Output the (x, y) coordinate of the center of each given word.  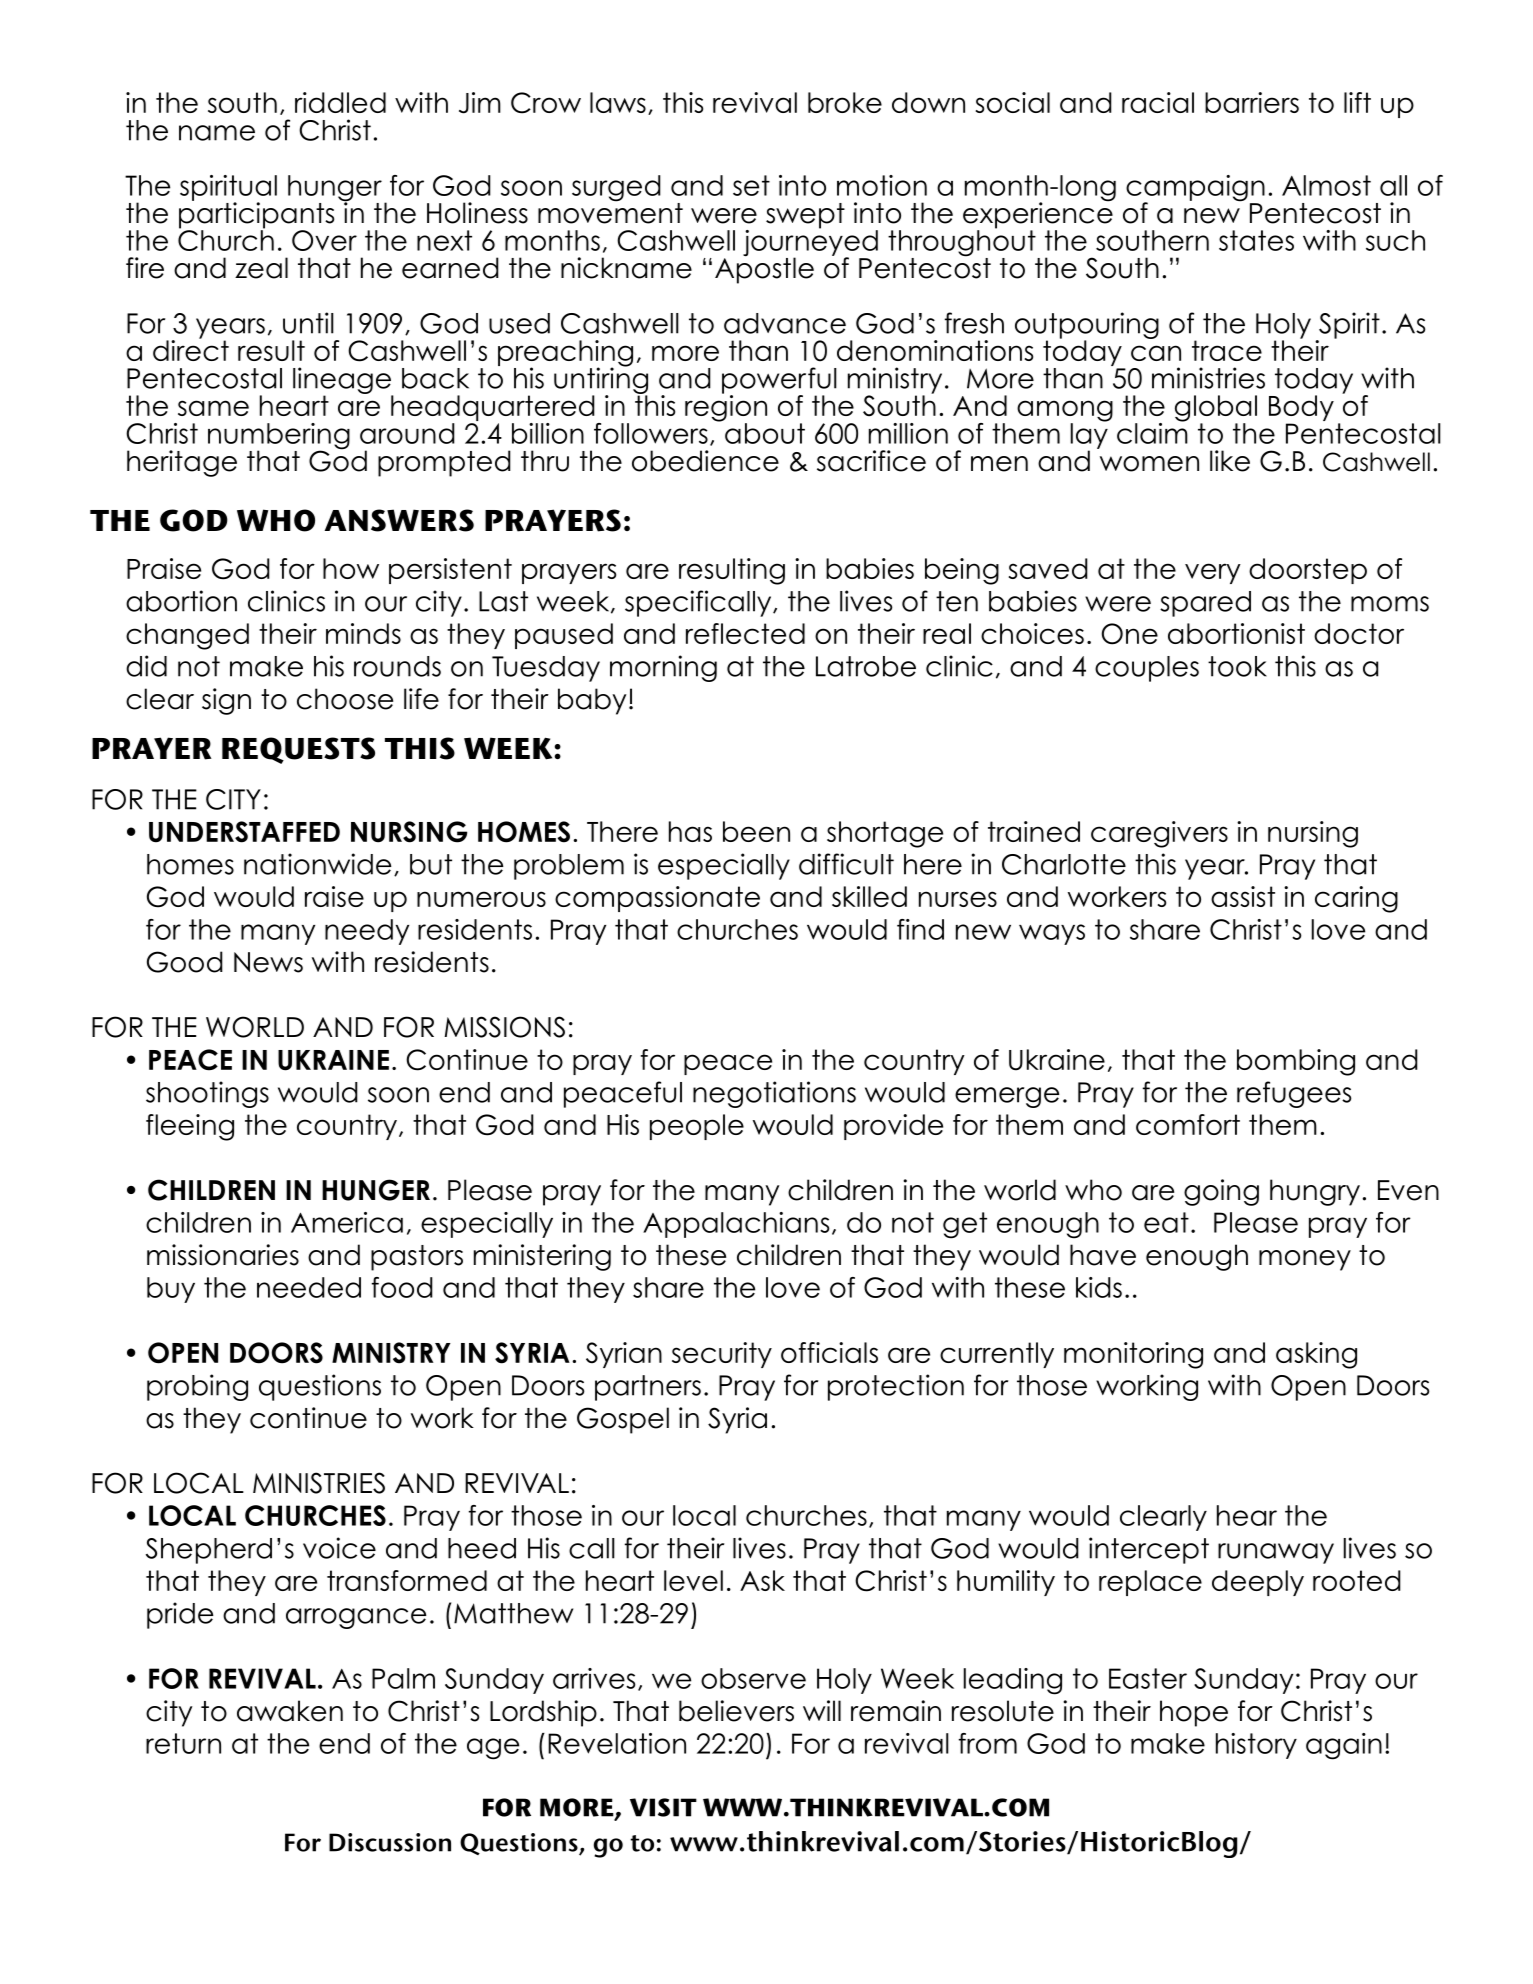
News (268, 962)
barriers (1252, 102)
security (722, 1355)
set (751, 185)
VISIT (663, 1807)
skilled (869, 896)
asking (1316, 1355)
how (351, 568)
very (1213, 573)
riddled (340, 102)
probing (197, 1387)
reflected (745, 633)
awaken (290, 1711)
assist (1243, 896)
